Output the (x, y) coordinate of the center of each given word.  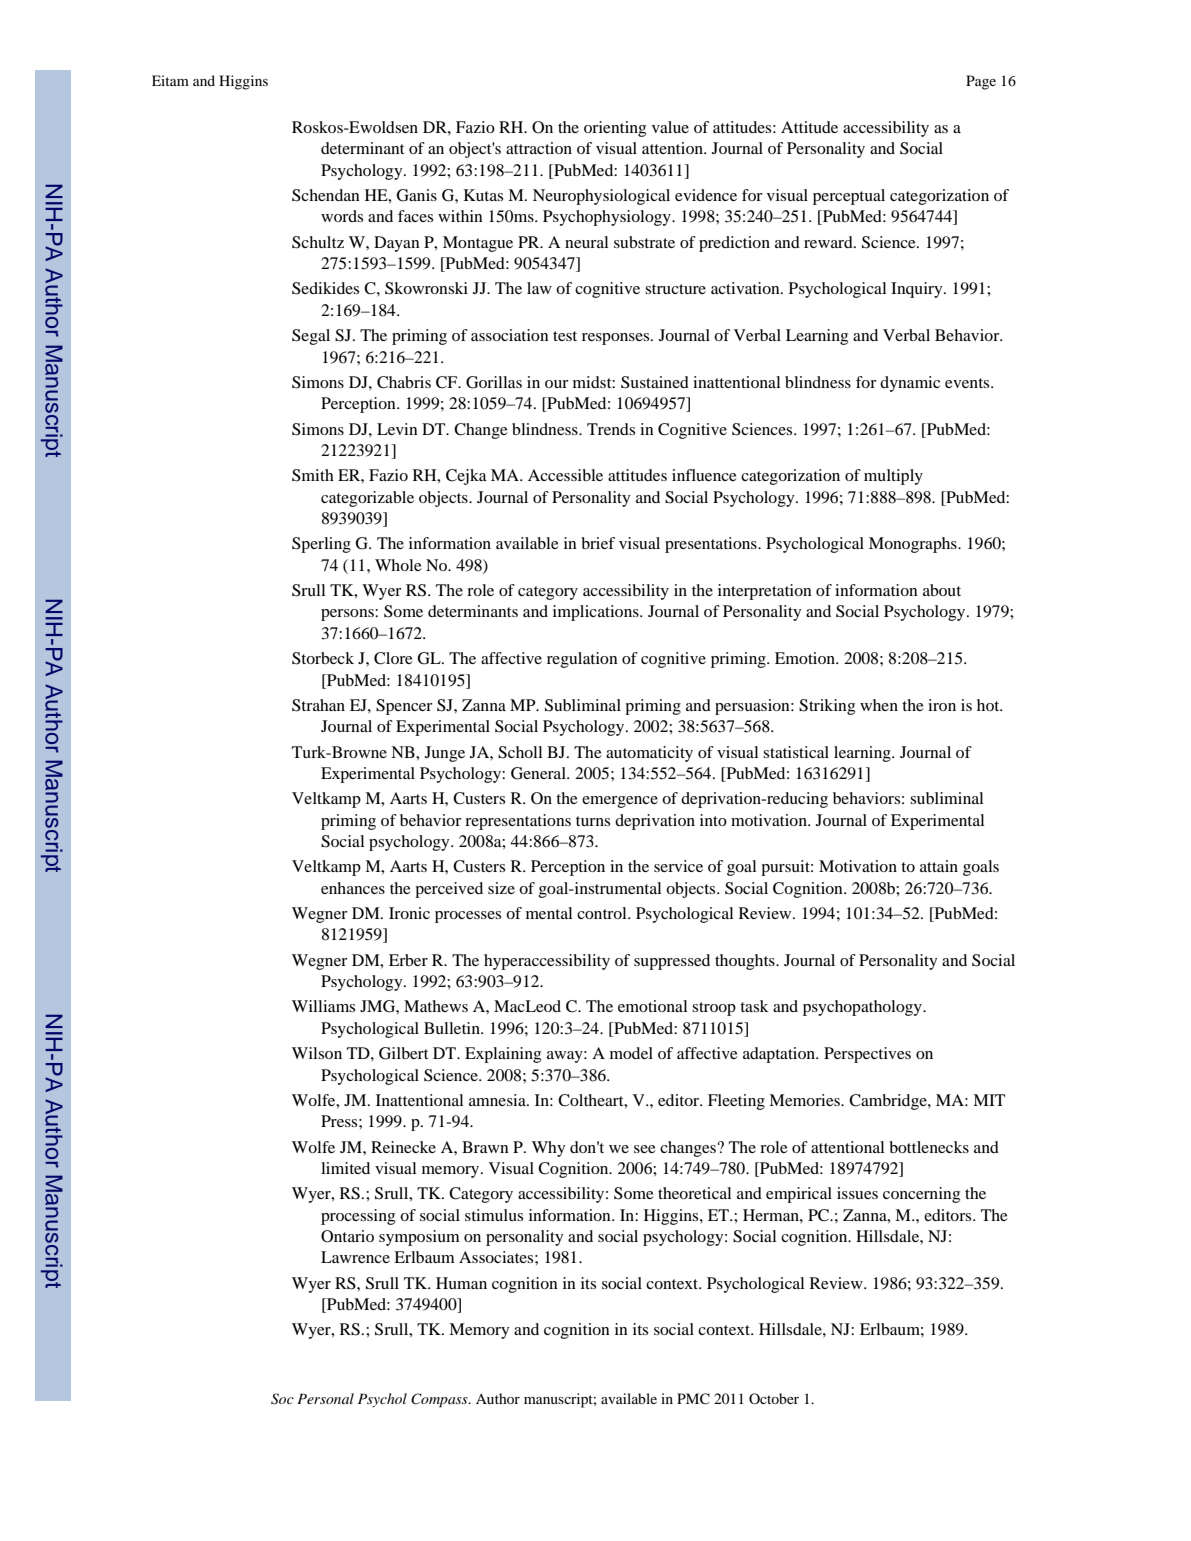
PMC (693, 1399)
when (879, 705)
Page (981, 82)
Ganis (417, 195)
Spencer (404, 707)
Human (461, 1283)
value (670, 127)
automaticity (649, 754)
